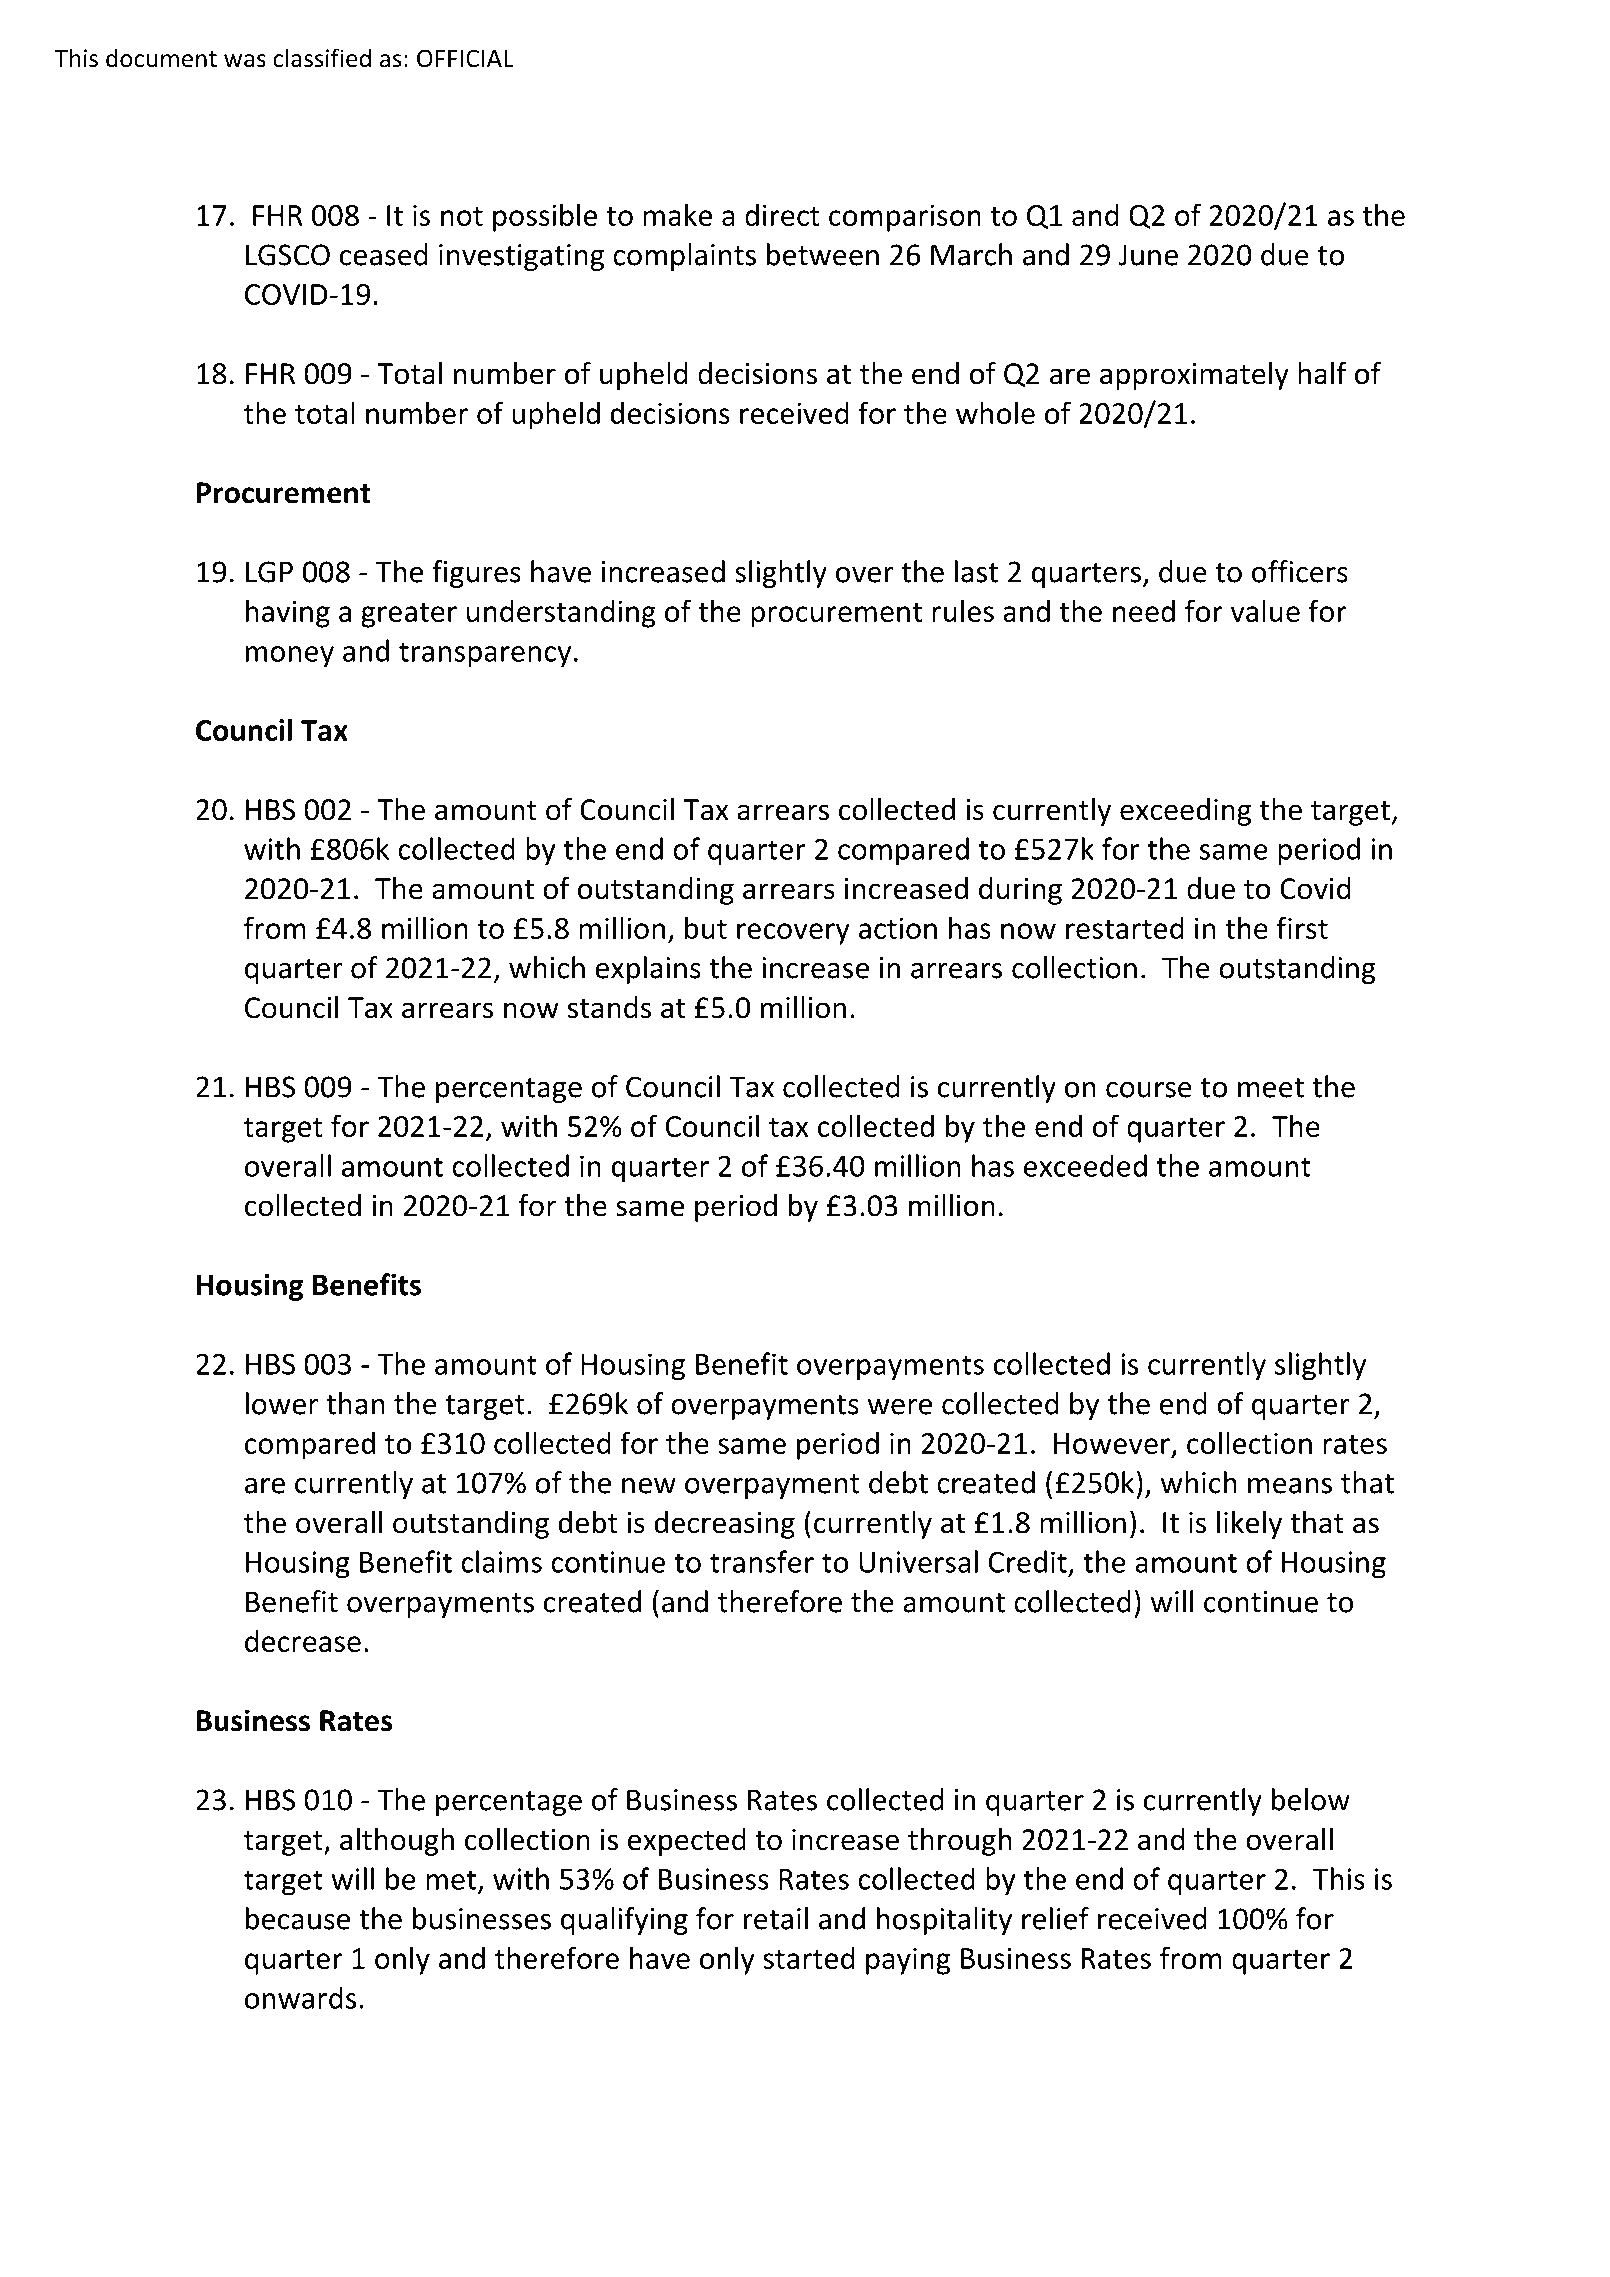 The image size is (1610, 2277). What do you see at coordinates (724, 1525) in the screenshot?
I see `decreasing` at bounding box center [724, 1525].
